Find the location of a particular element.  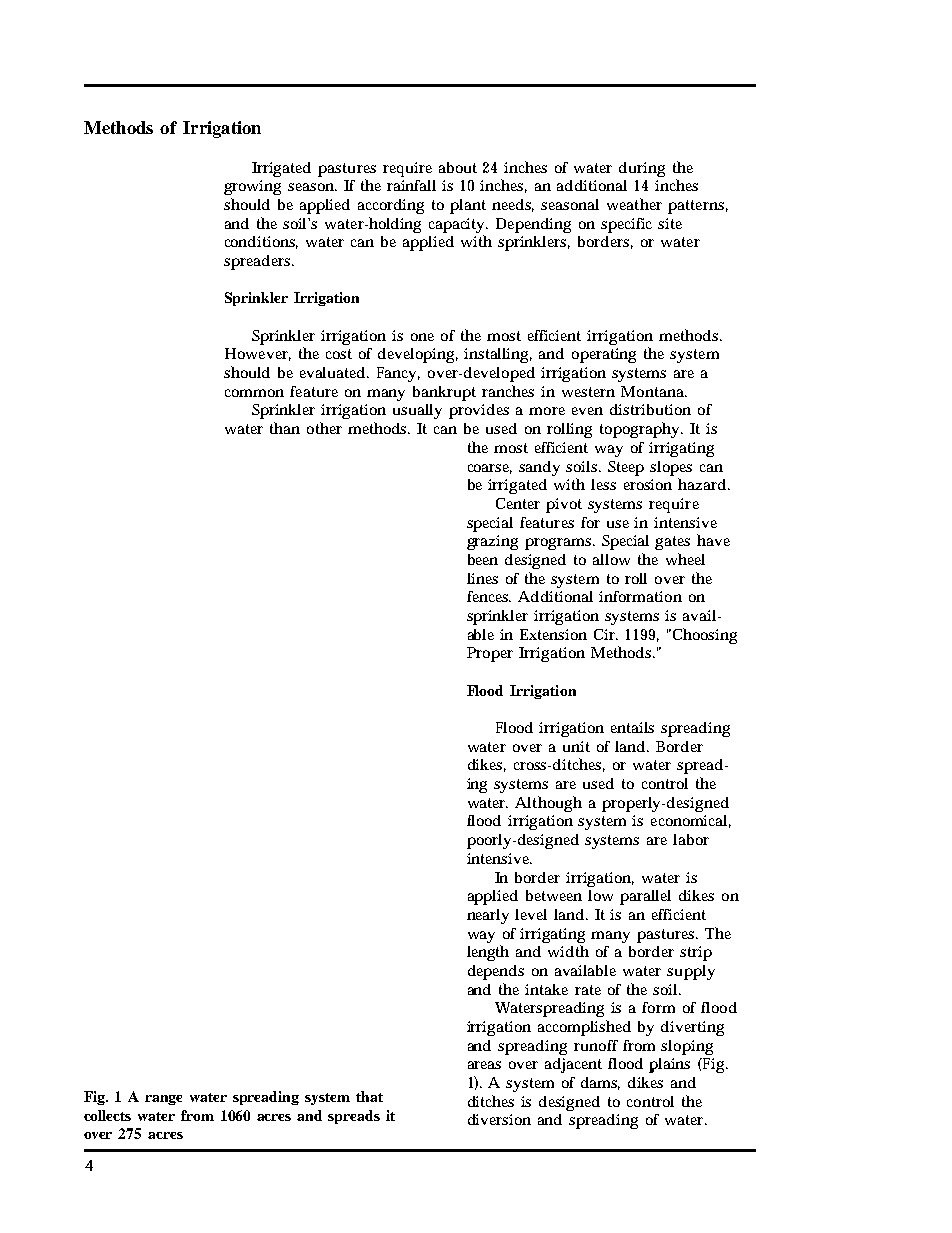

nearly is located at coordinates (488, 916).
